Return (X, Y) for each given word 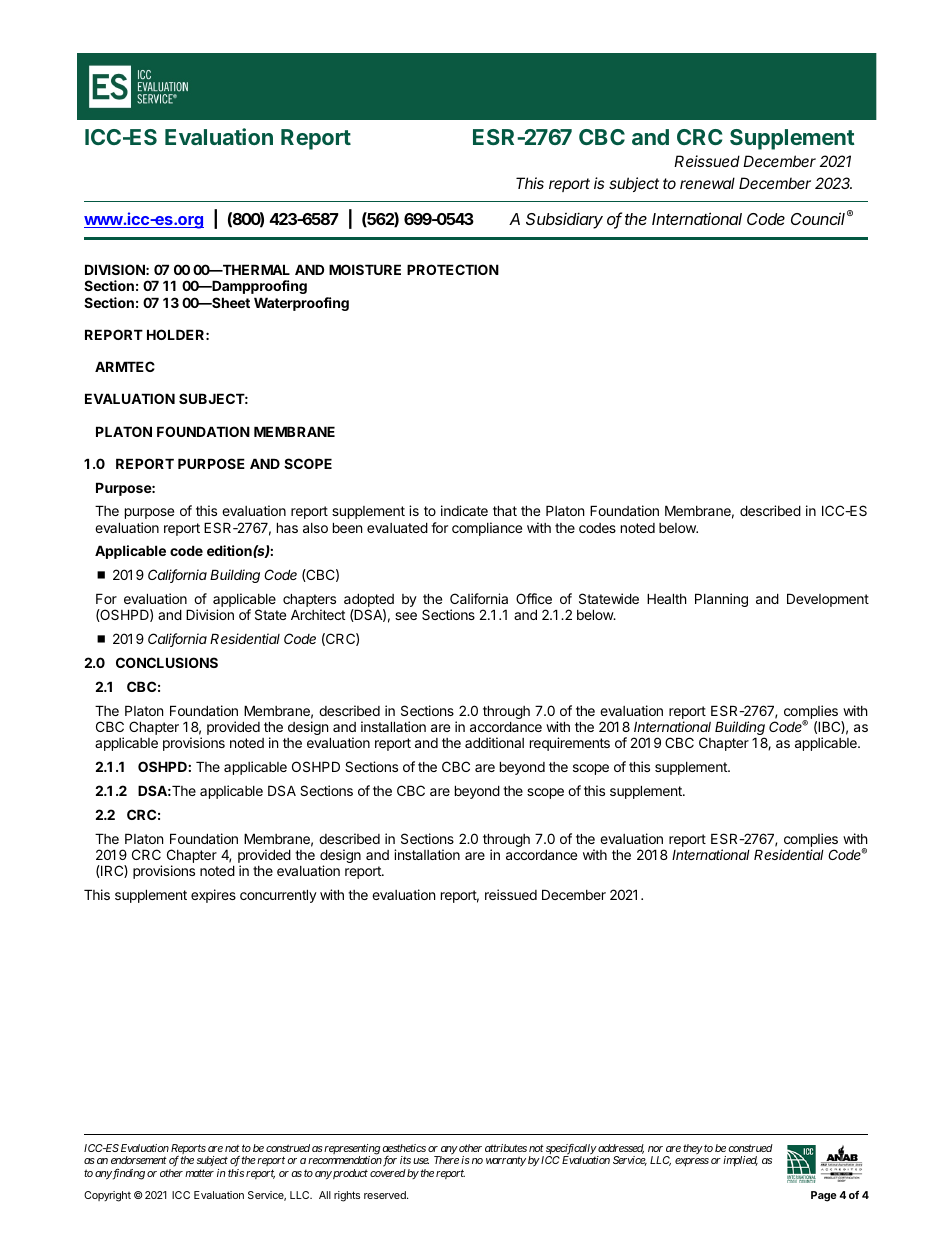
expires (213, 896)
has (287, 527)
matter (199, 1173)
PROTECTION (453, 269)
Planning (721, 600)
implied (740, 1161)
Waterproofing (301, 304)
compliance (487, 529)
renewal (707, 183)
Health (667, 598)
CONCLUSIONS (167, 662)
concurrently (278, 896)
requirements (570, 744)
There (446, 1160)
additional (494, 742)
